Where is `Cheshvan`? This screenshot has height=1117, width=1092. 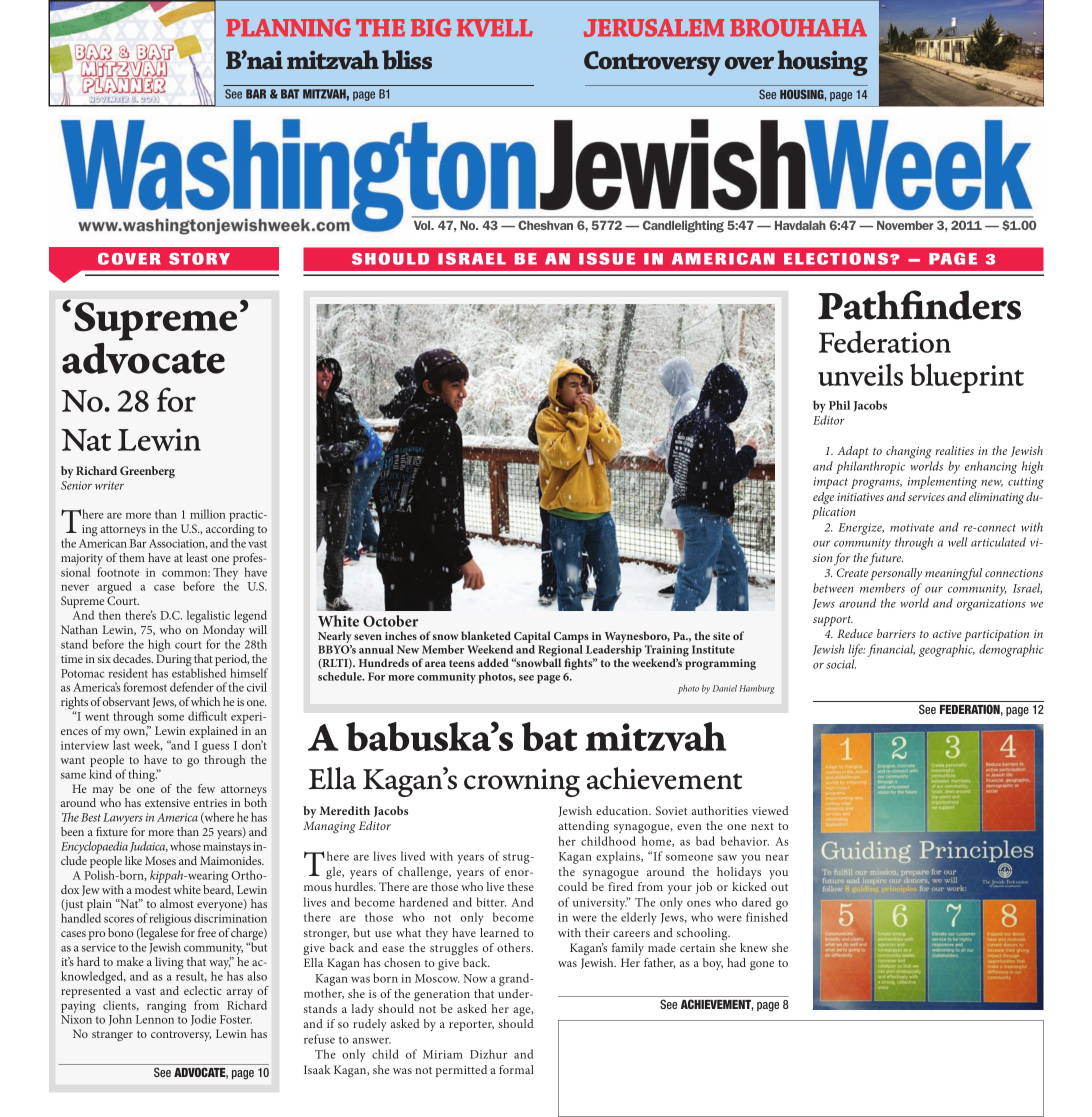
Cheshvan is located at coordinates (545, 225).
